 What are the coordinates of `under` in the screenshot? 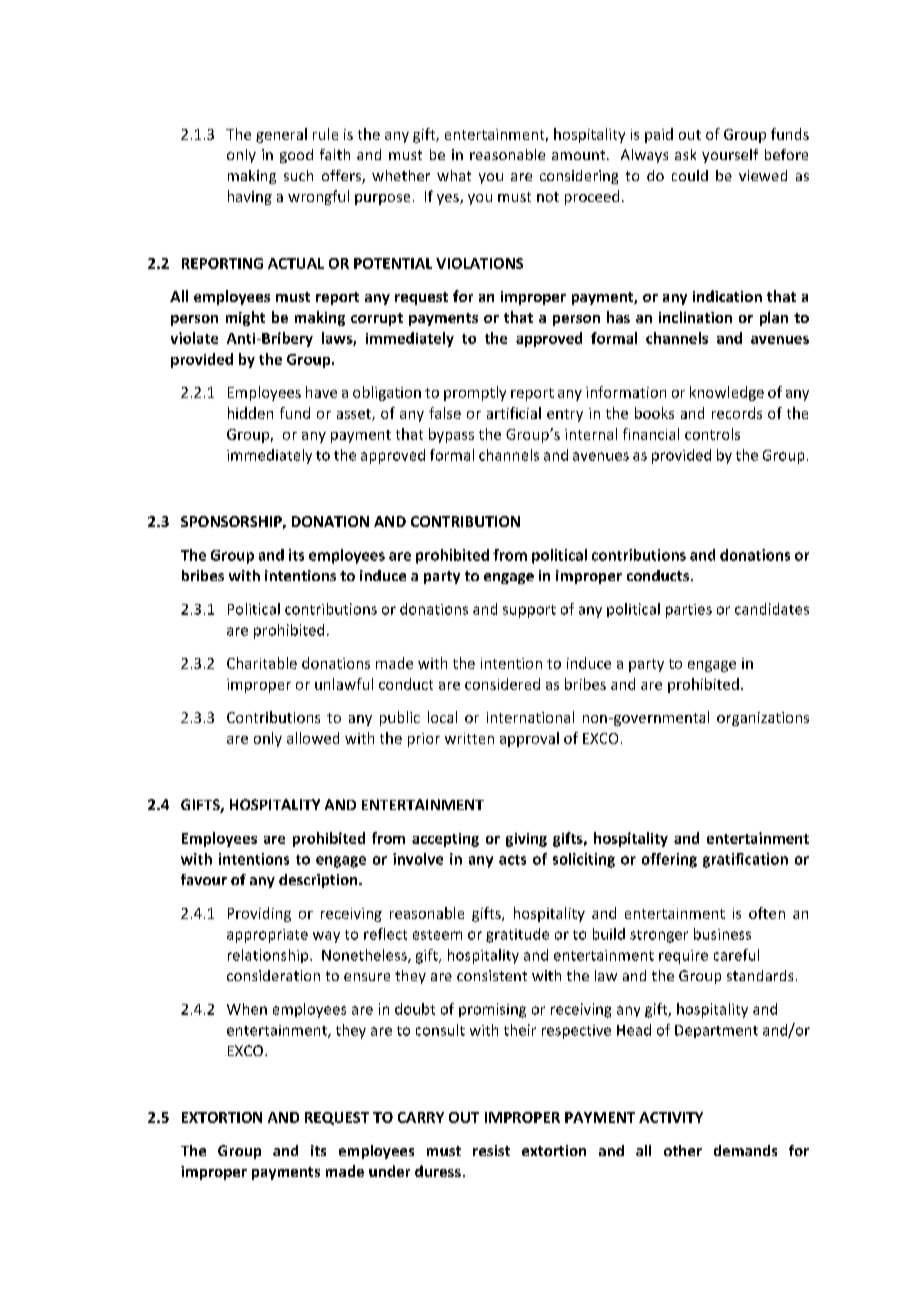 It's located at (389, 1171).
